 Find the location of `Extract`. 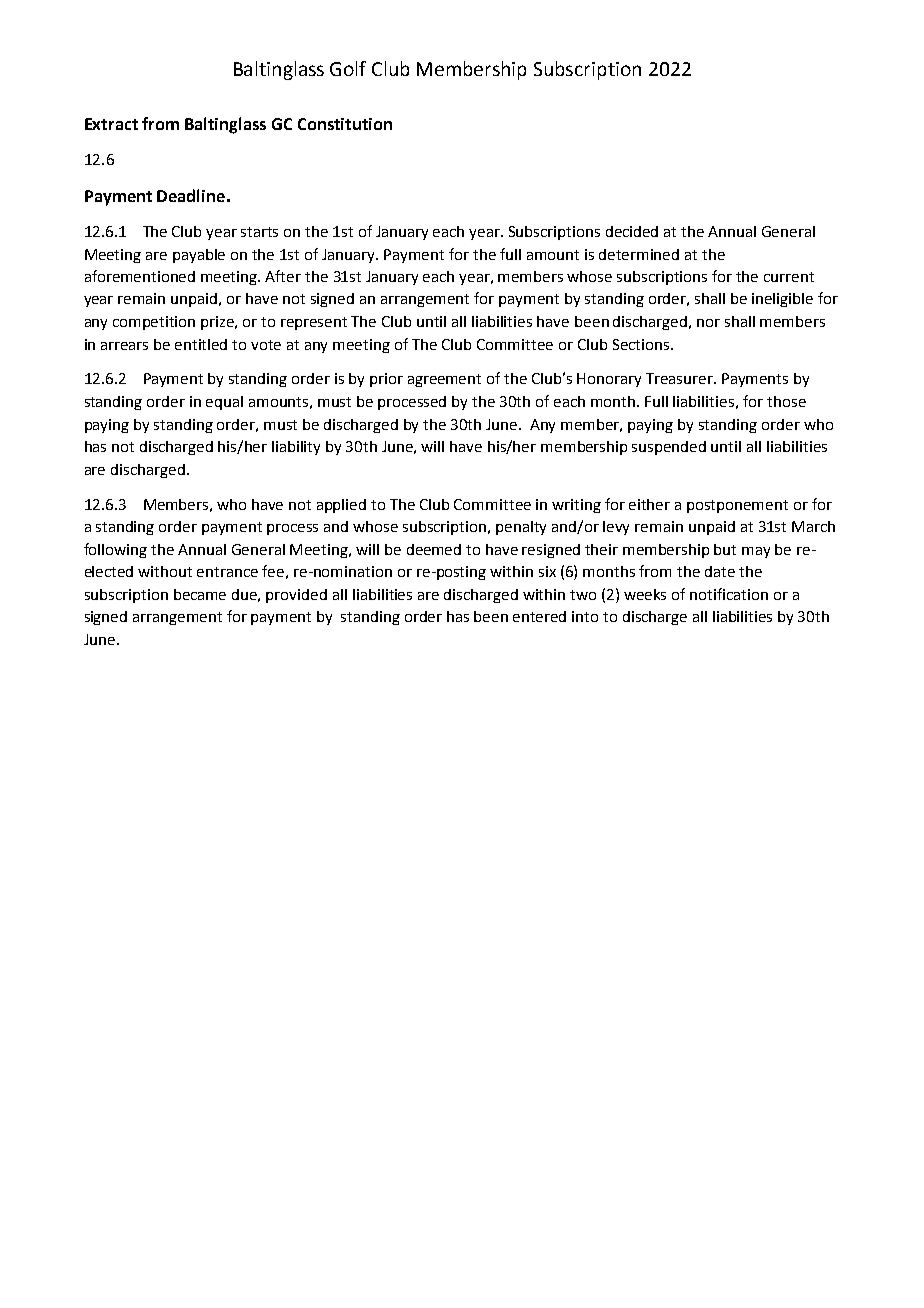

Extract is located at coordinates (111, 124).
